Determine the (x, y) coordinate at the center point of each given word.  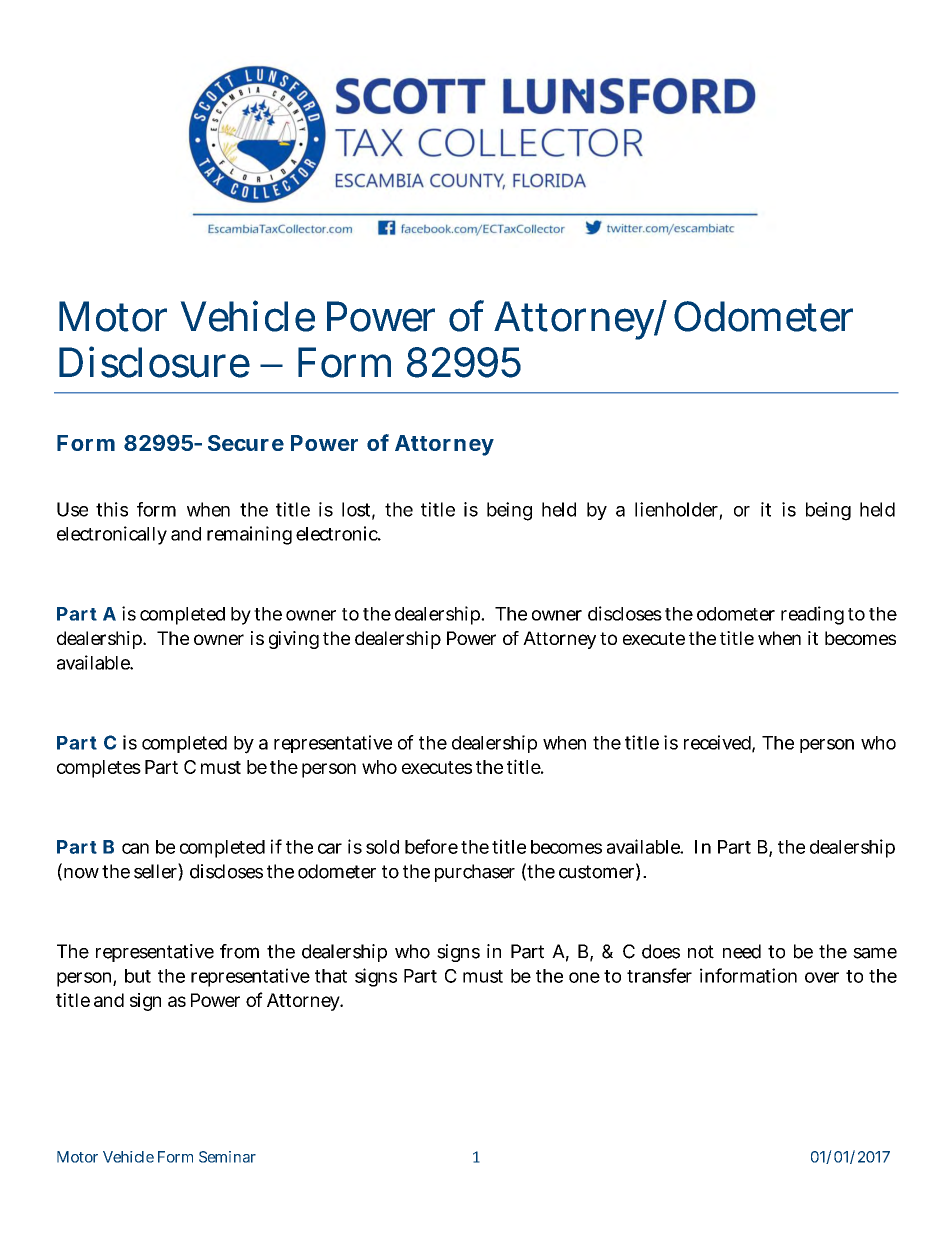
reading (812, 615)
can (135, 848)
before (431, 846)
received (717, 742)
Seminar (227, 1157)
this (112, 509)
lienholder (676, 509)
